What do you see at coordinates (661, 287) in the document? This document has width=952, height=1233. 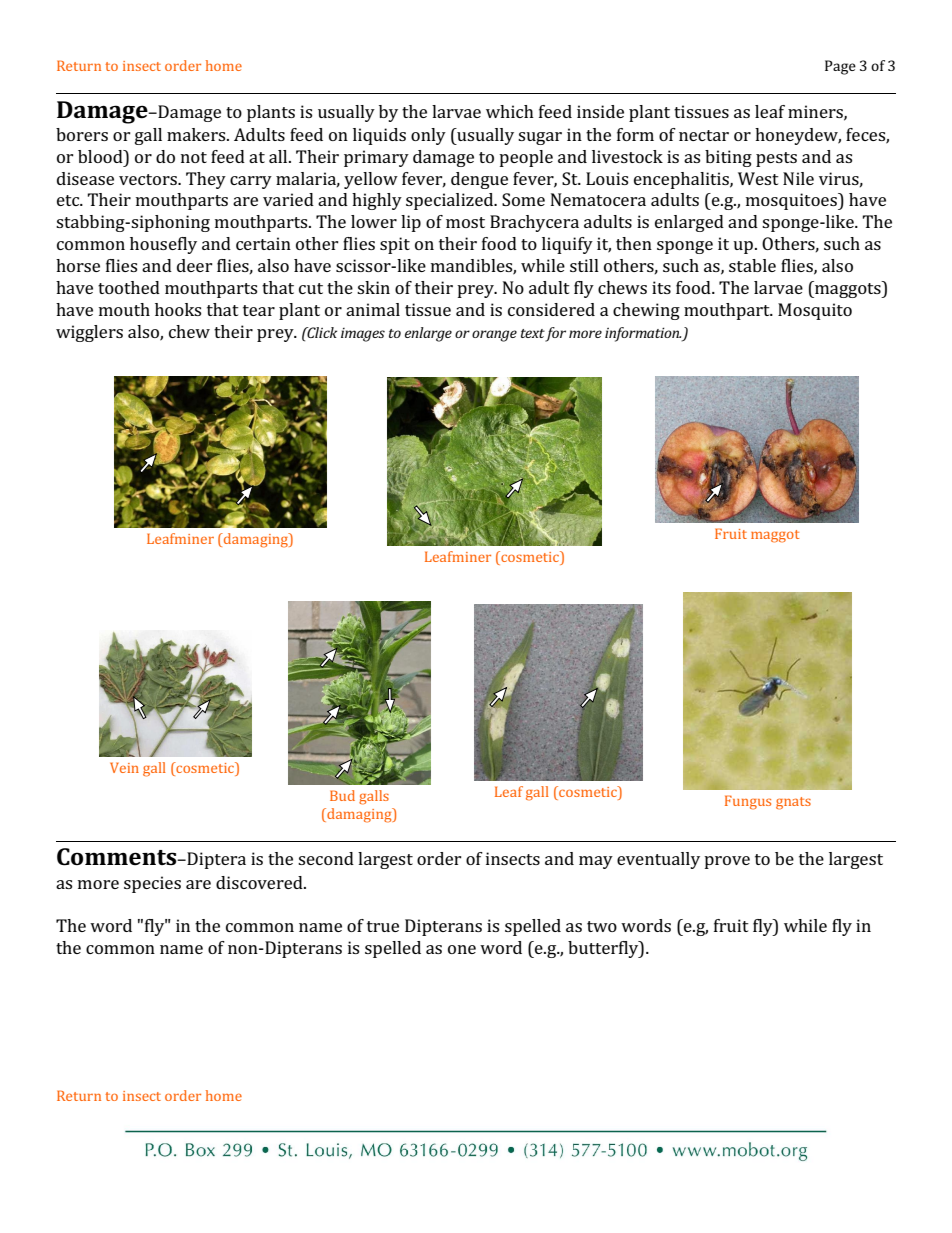 I see `its` at bounding box center [661, 287].
